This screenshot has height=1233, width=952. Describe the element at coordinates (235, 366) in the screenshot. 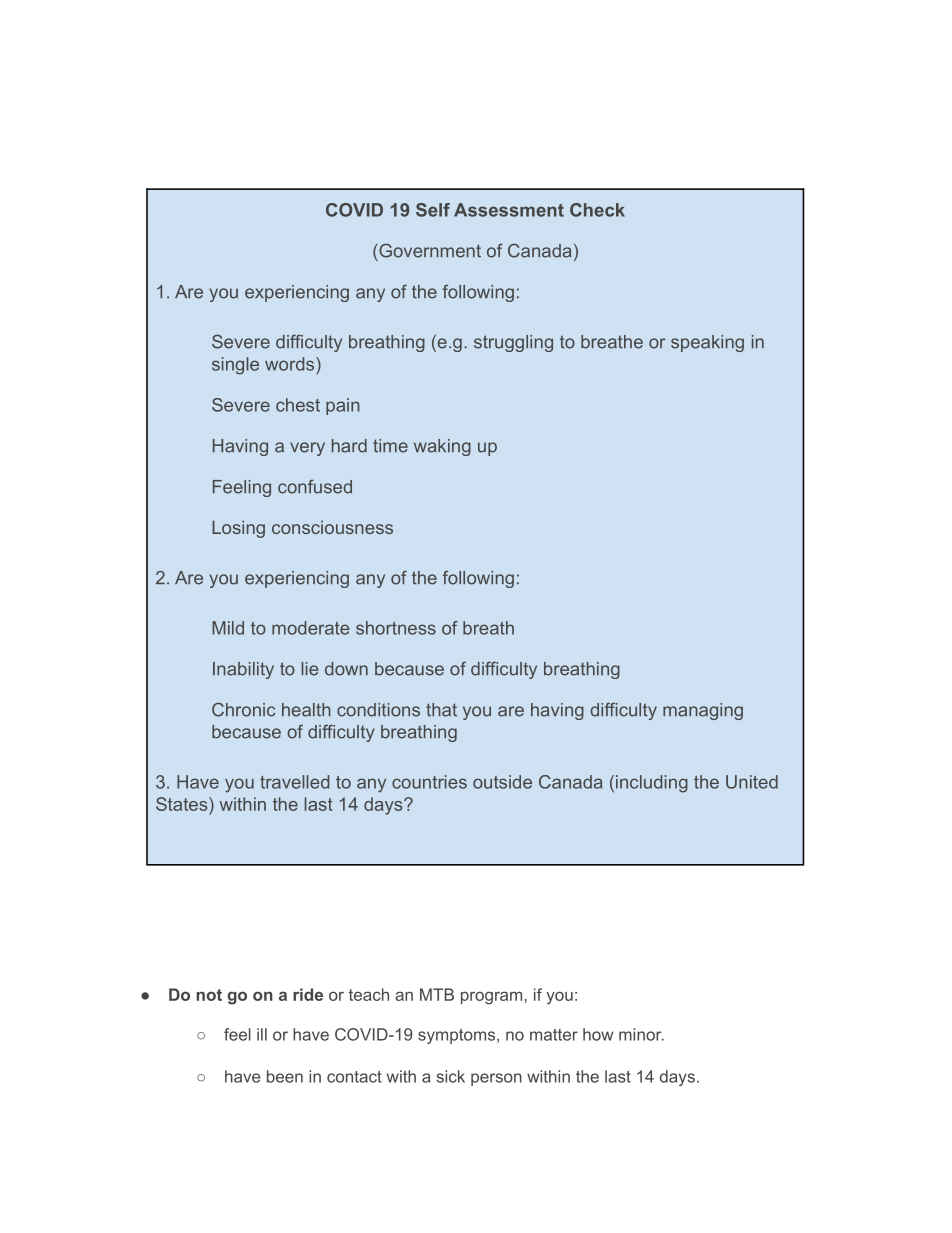

I see `single` at that location.
